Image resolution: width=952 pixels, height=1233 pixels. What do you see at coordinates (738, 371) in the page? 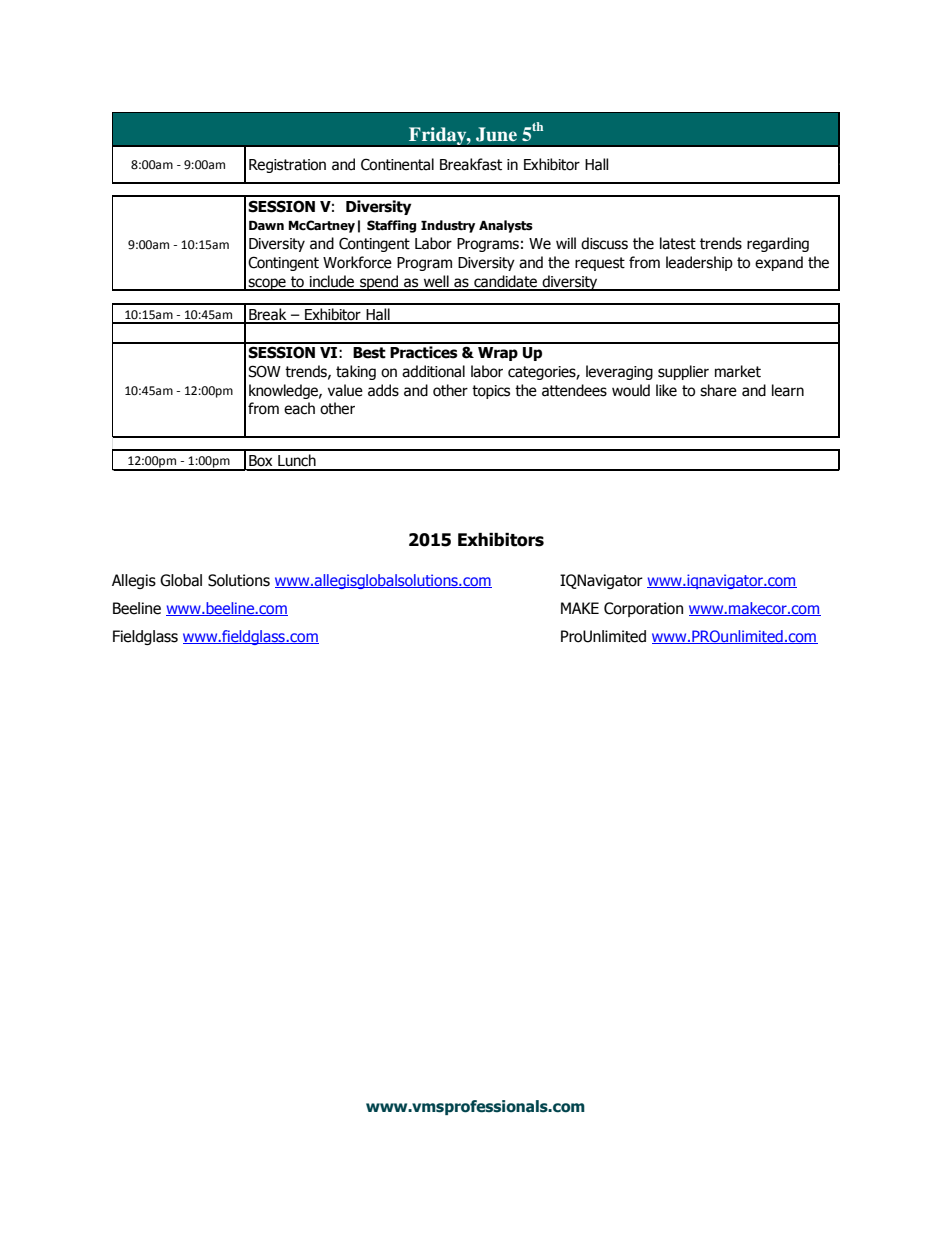
I see `market` at bounding box center [738, 371].
